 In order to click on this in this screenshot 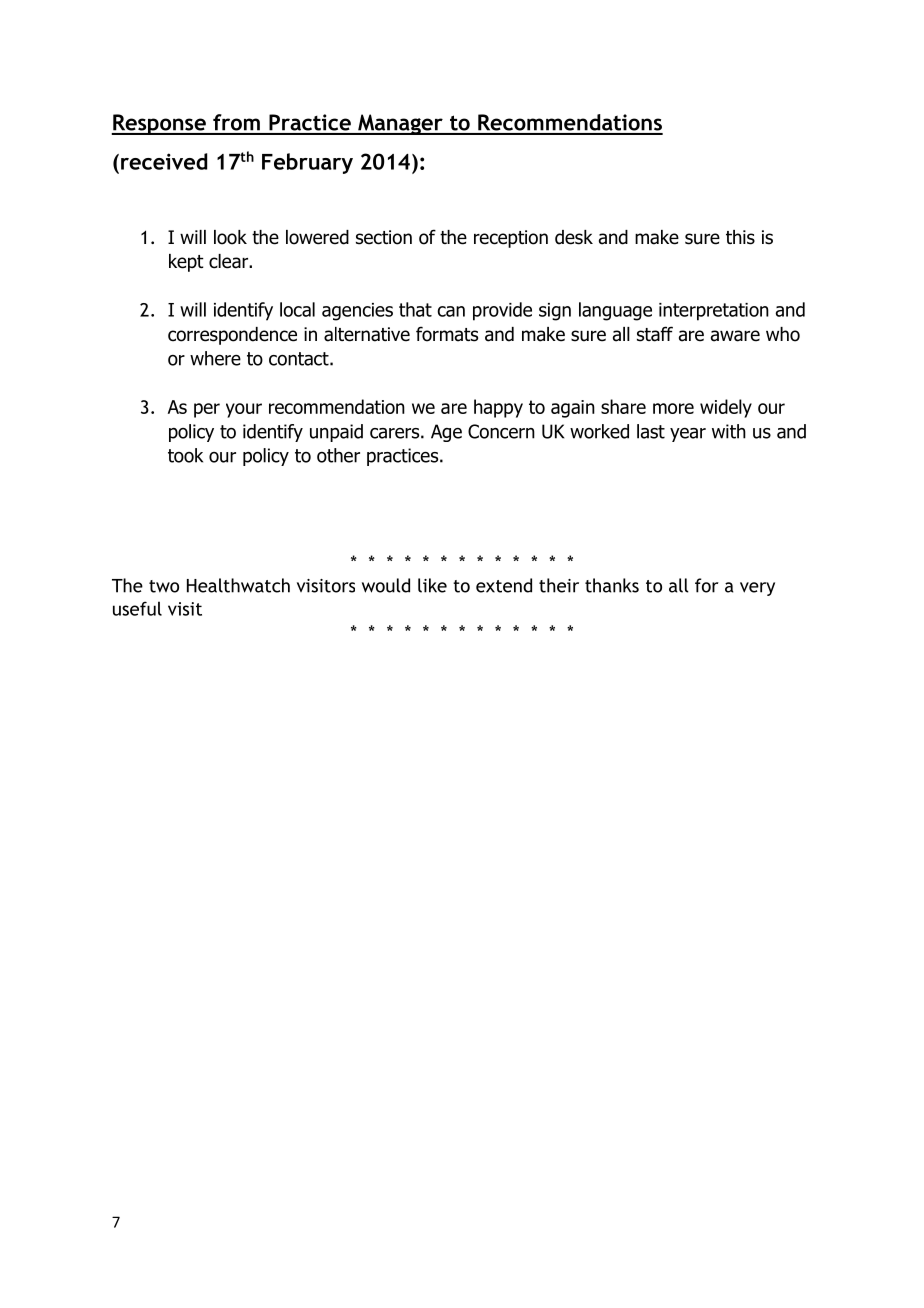, I will do `click(740, 237)`.
